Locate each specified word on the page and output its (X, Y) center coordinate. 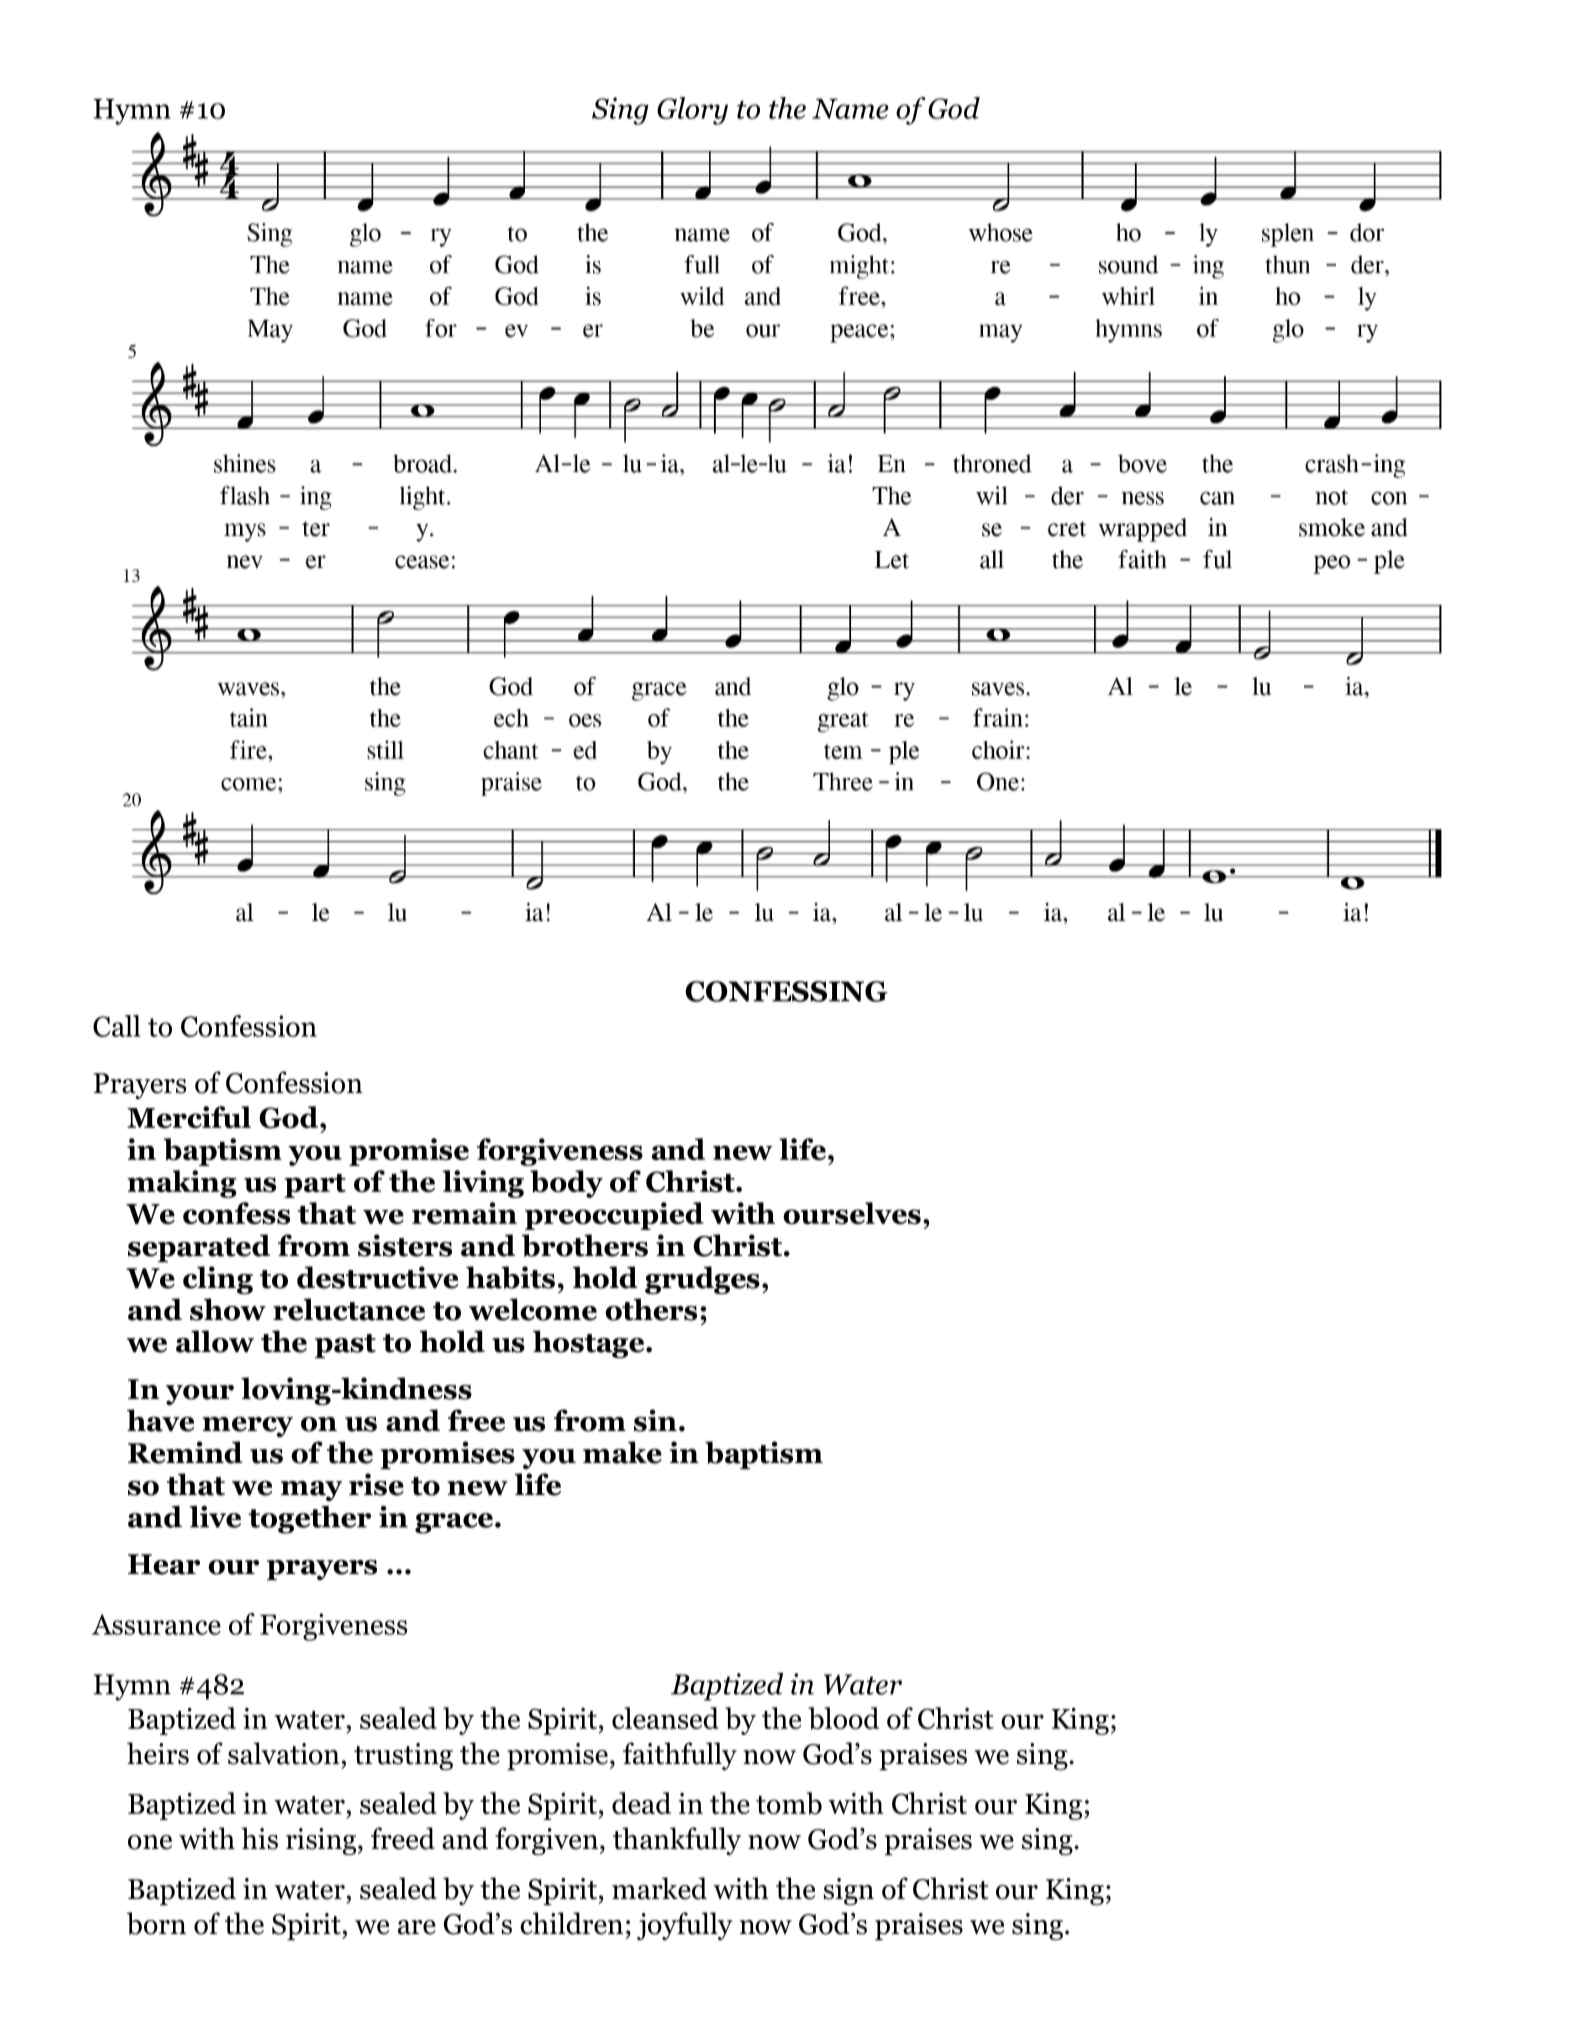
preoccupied (614, 1216)
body (566, 1184)
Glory (692, 111)
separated (199, 1248)
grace (454, 1523)
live (215, 1517)
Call (117, 1026)
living (483, 1184)
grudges (702, 1280)
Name (850, 109)
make (622, 1452)
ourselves (852, 1213)
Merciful (189, 1117)
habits (510, 1277)
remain (464, 1213)
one (150, 1842)
